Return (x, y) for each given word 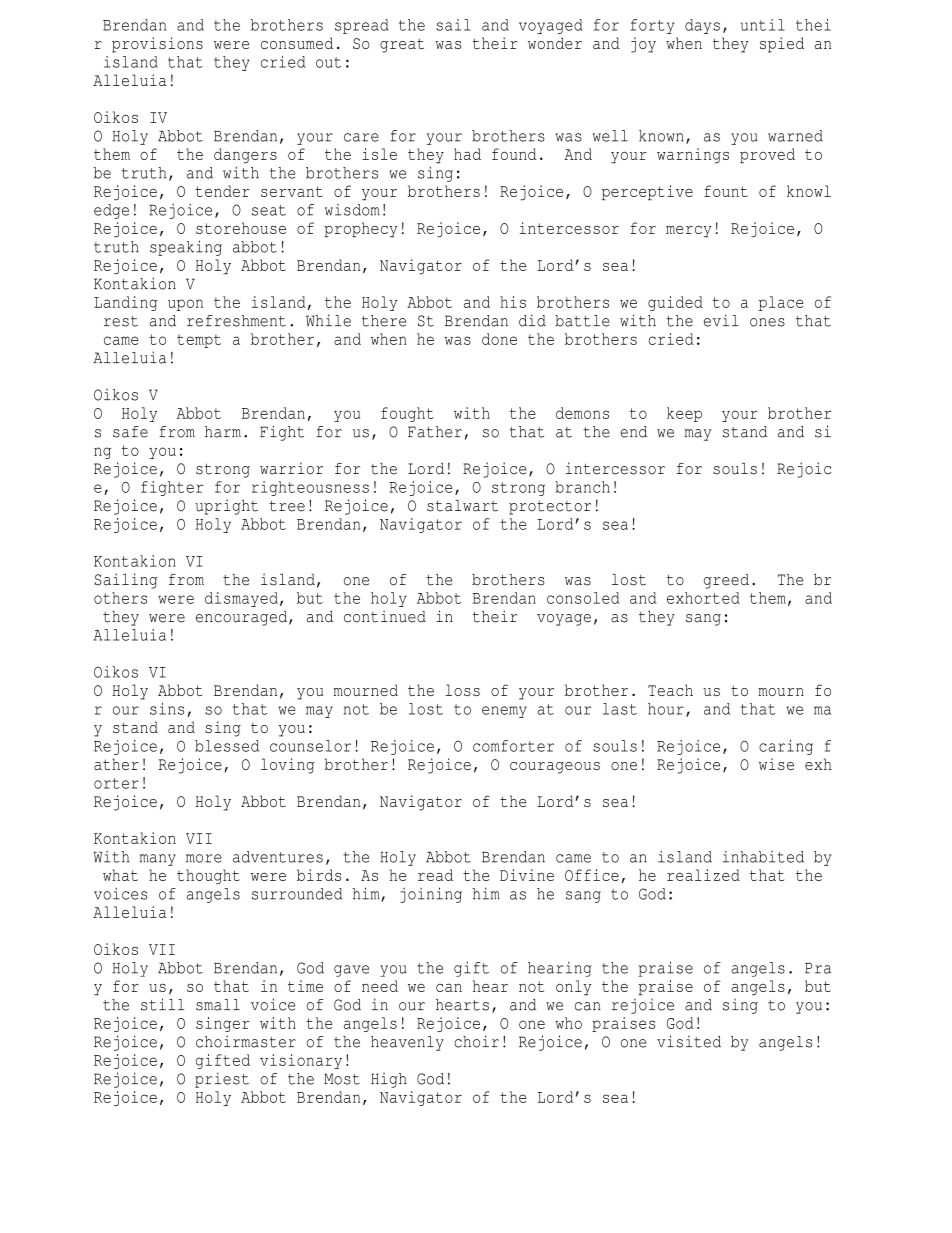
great (402, 45)
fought (407, 414)
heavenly (407, 1043)
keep (684, 414)
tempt (199, 341)
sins (167, 709)
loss (463, 690)
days (702, 26)
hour (666, 709)
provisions (157, 45)
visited (689, 1041)
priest (222, 1080)
